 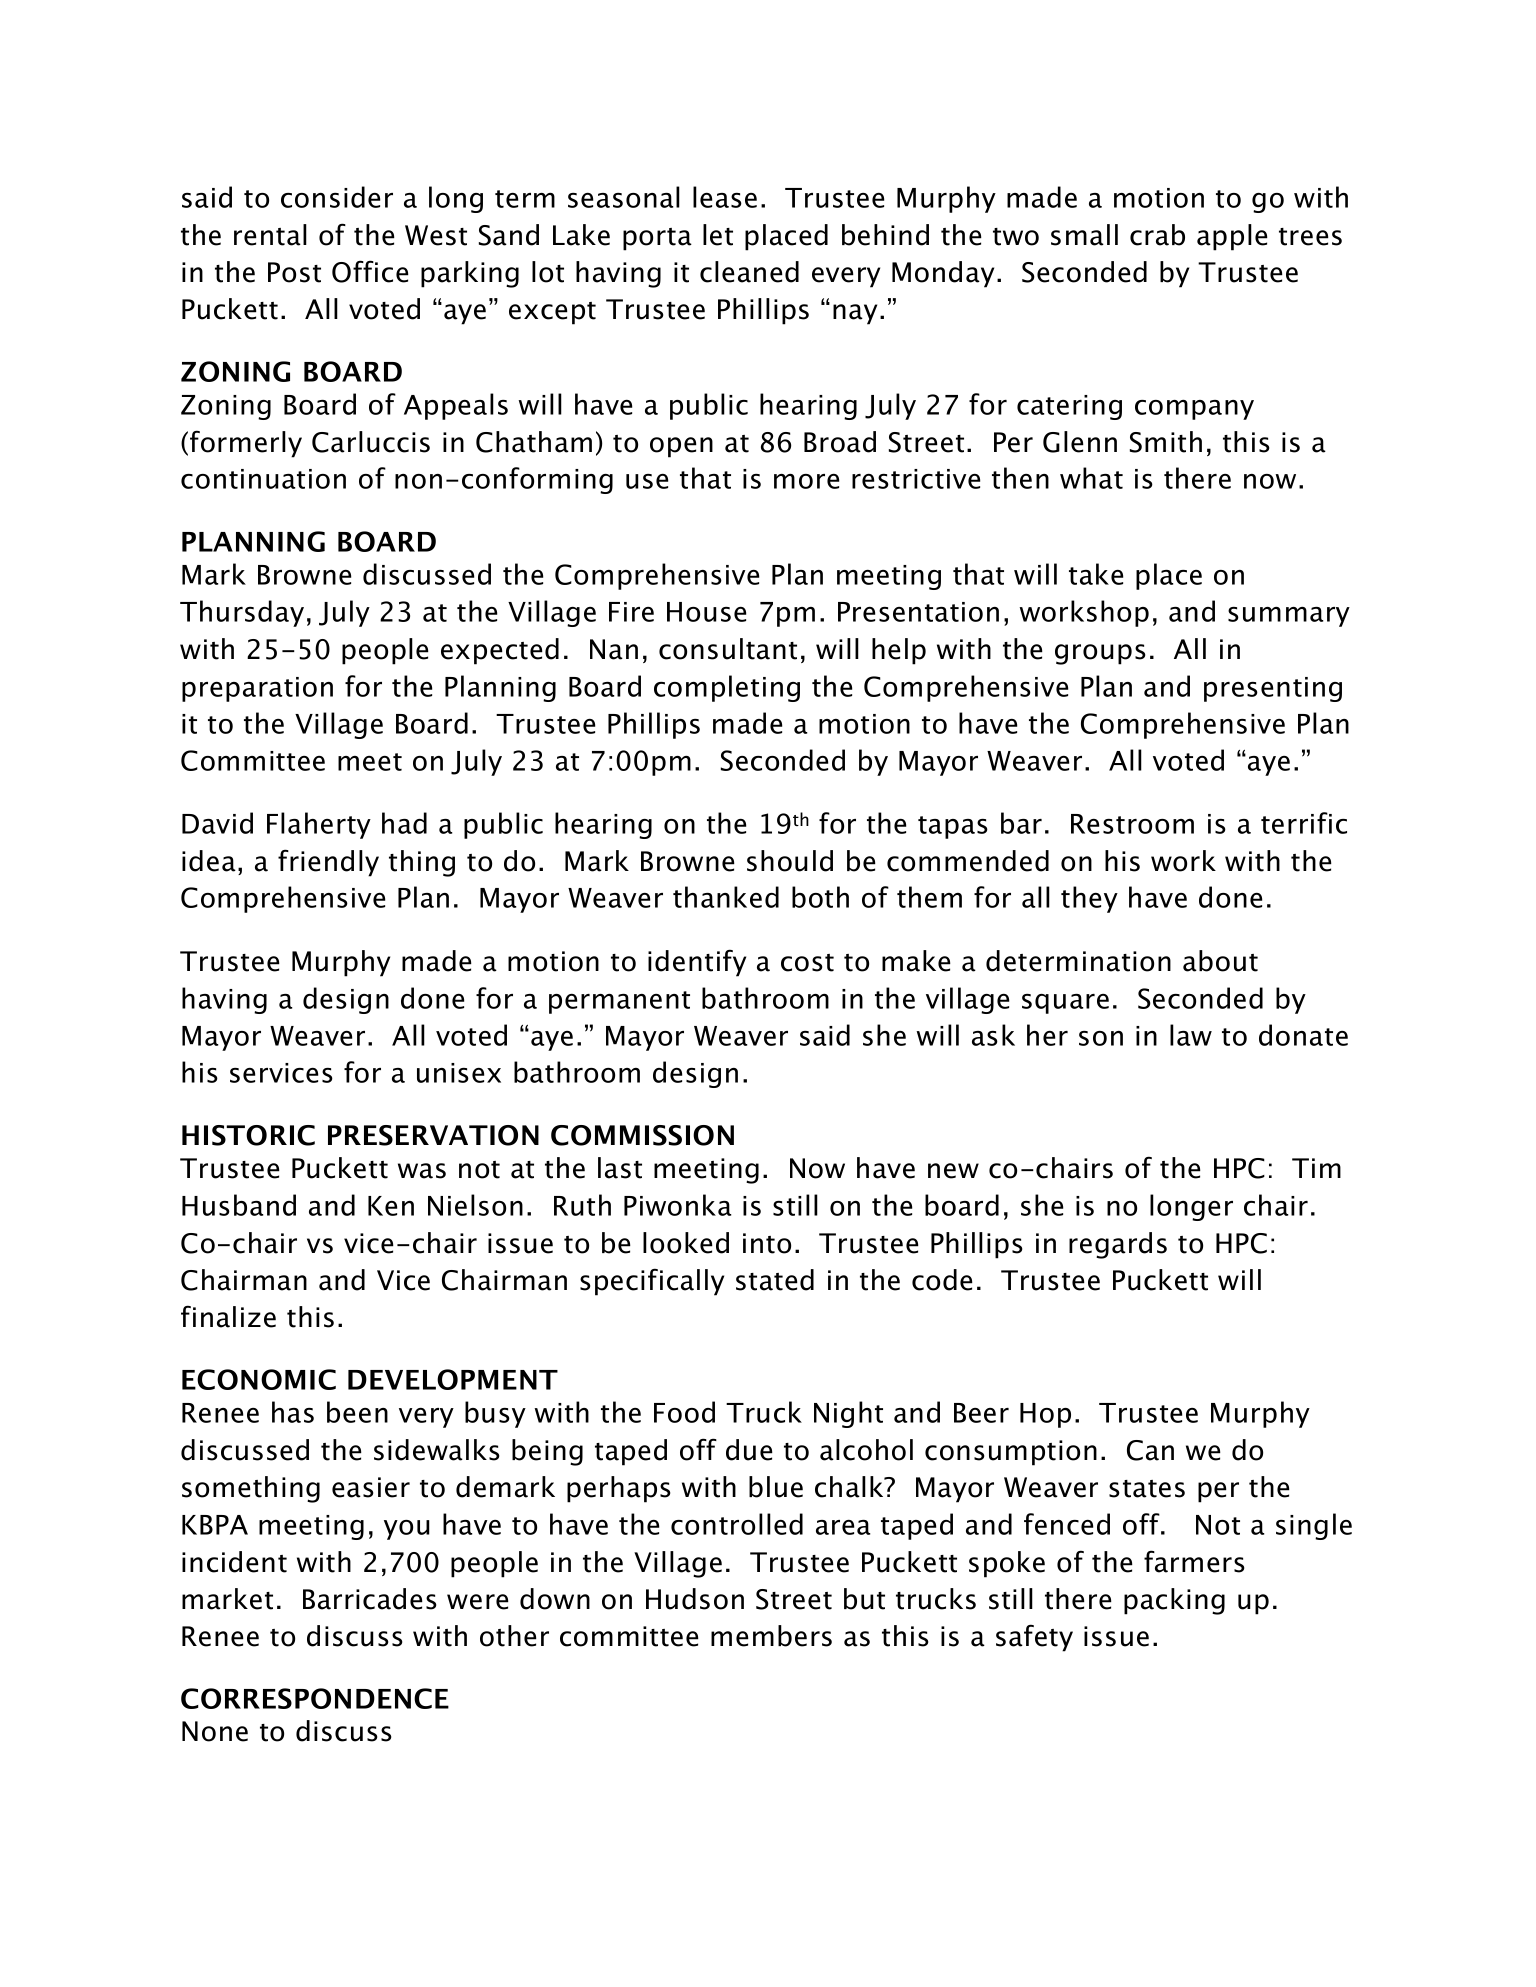 What do you see at coordinates (807, 963) in the page?
I see `cost` at bounding box center [807, 963].
